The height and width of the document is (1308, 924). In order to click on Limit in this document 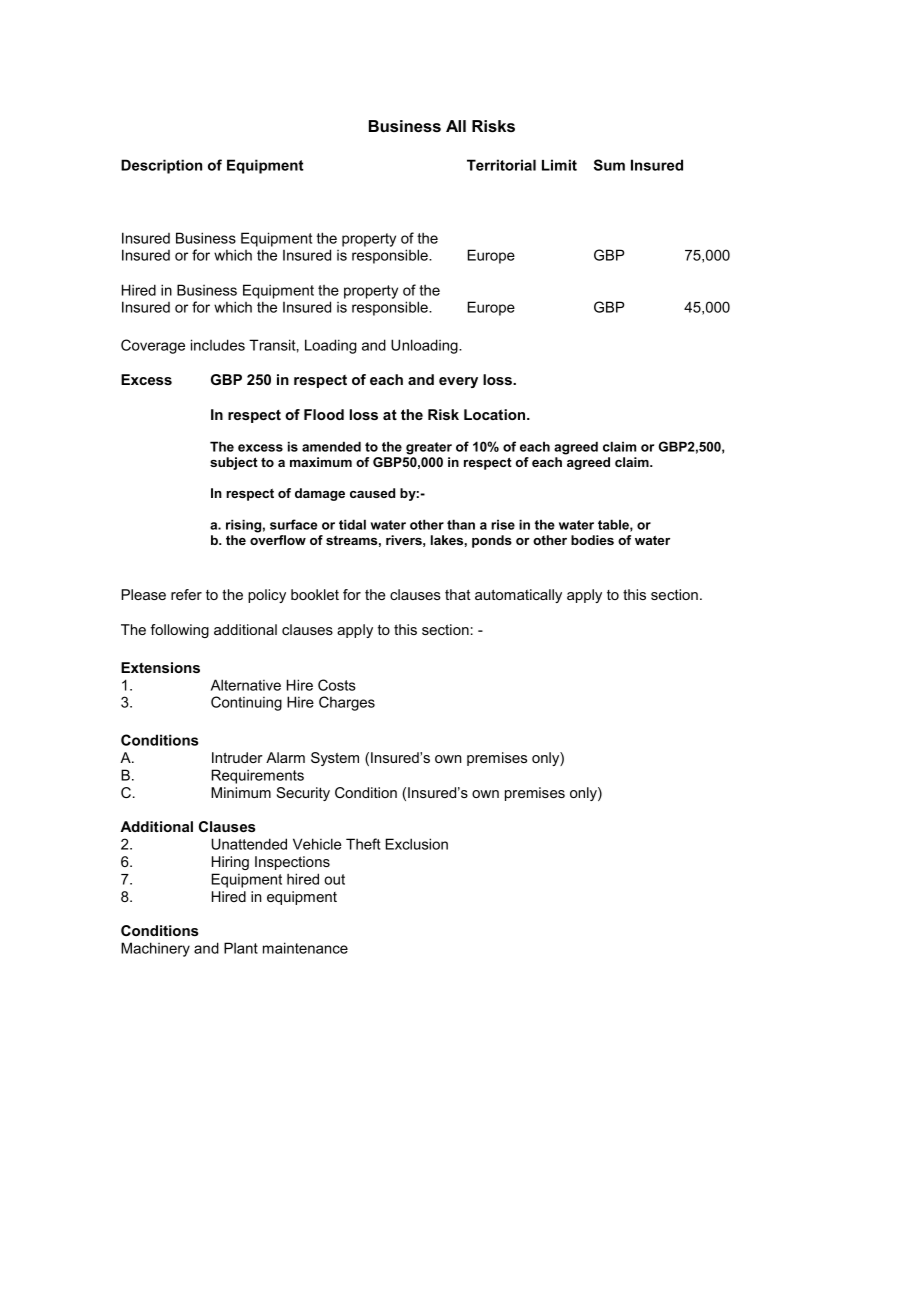, I will do `click(559, 165)`.
